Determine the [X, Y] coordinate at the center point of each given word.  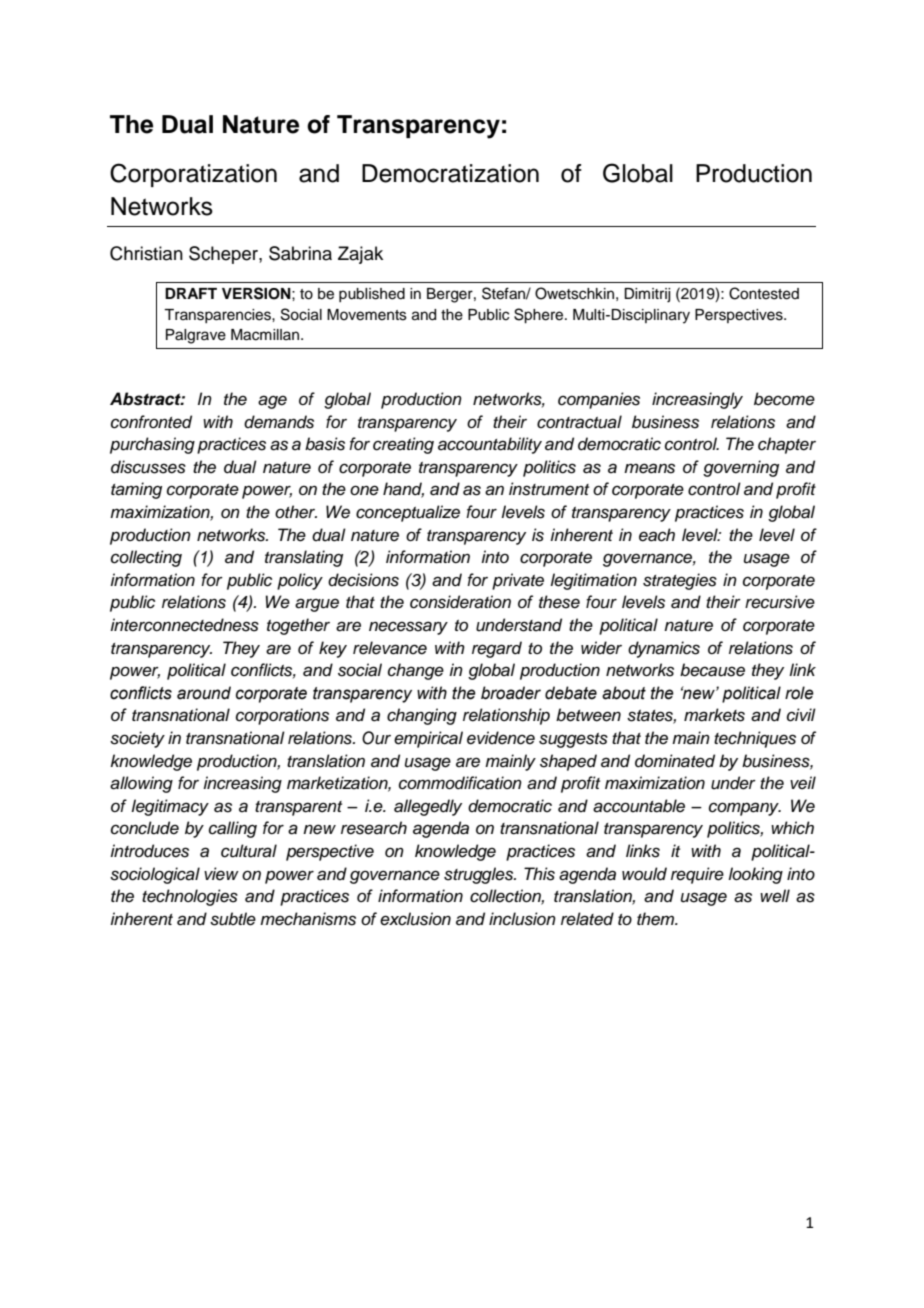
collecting [146, 558]
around [204, 693]
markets [714, 715]
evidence [501, 738]
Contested [764, 293]
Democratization [450, 173]
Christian [146, 253]
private [518, 581]
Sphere [540, 316]
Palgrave [196, 336]
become [784, 399]
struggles [480, 875]
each [657, 535]
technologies [190, 897]
